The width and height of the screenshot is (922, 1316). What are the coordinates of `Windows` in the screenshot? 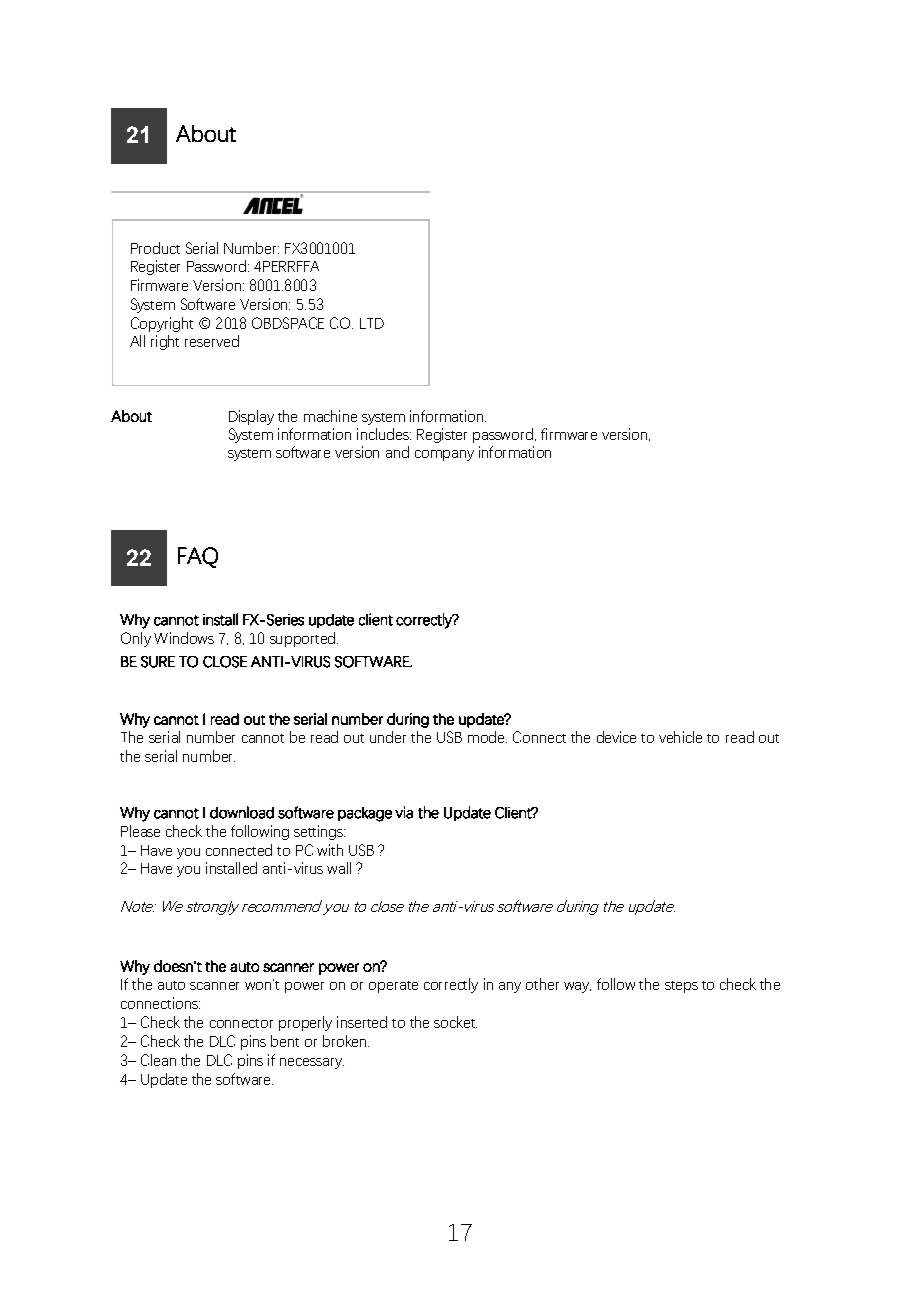 It's located at (184, 638).
